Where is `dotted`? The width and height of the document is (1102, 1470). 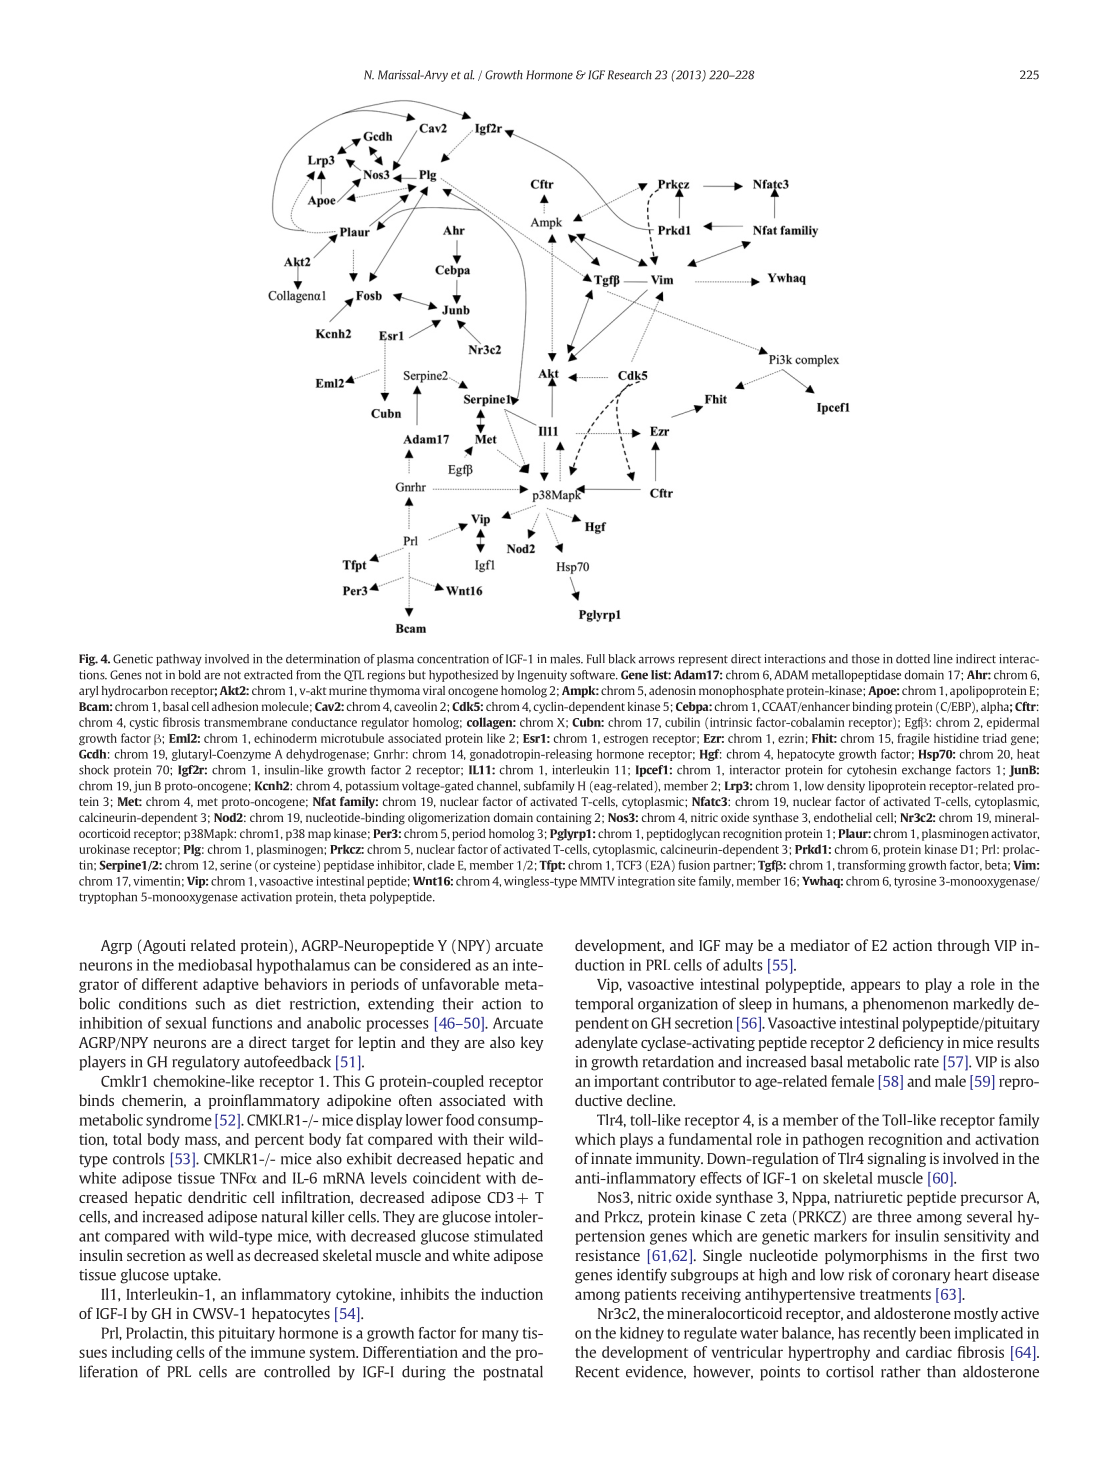
dotted is located at coordinates (913, 659).
